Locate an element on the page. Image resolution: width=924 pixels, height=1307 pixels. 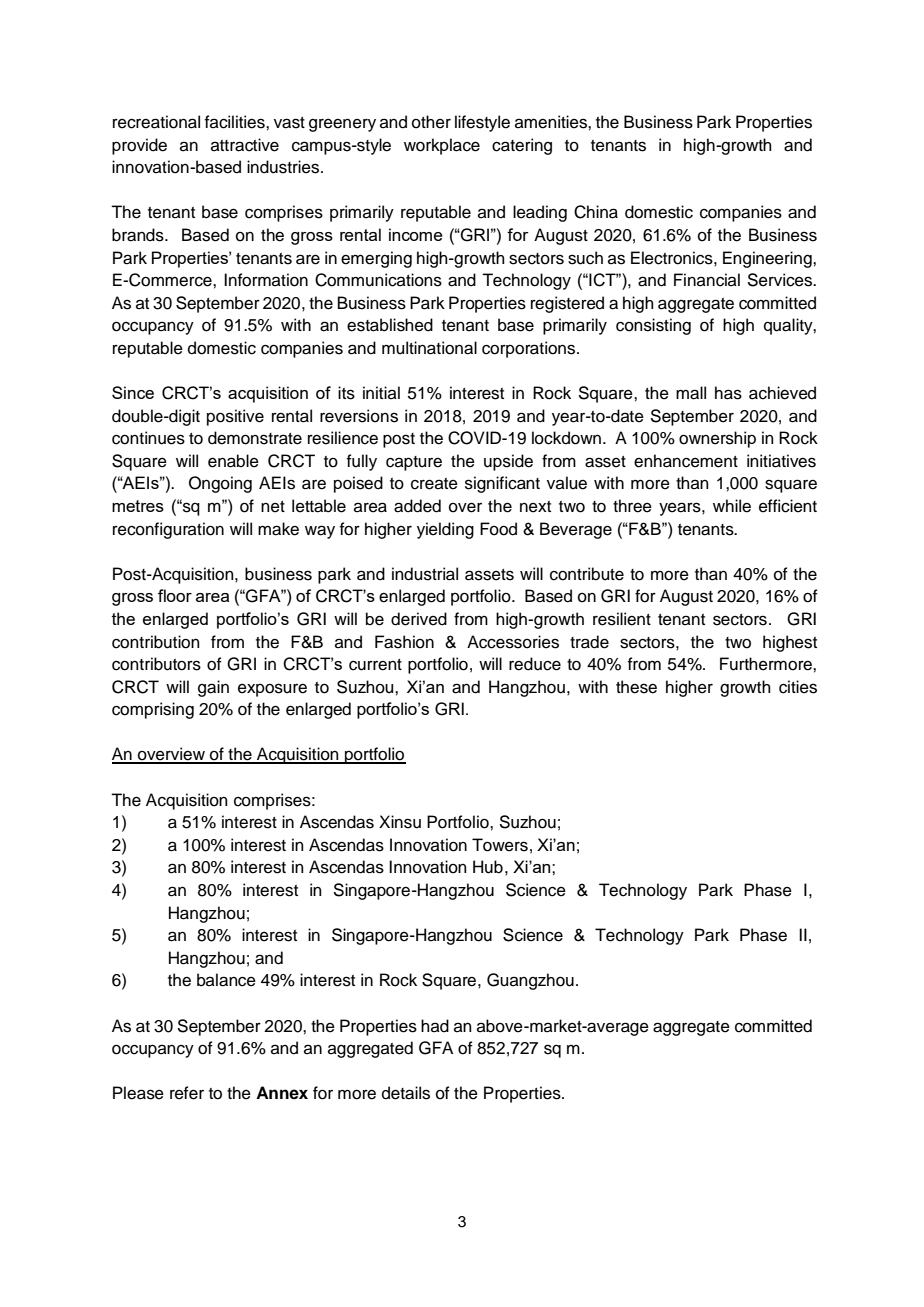
derived is located at coordinates (419, 619).
